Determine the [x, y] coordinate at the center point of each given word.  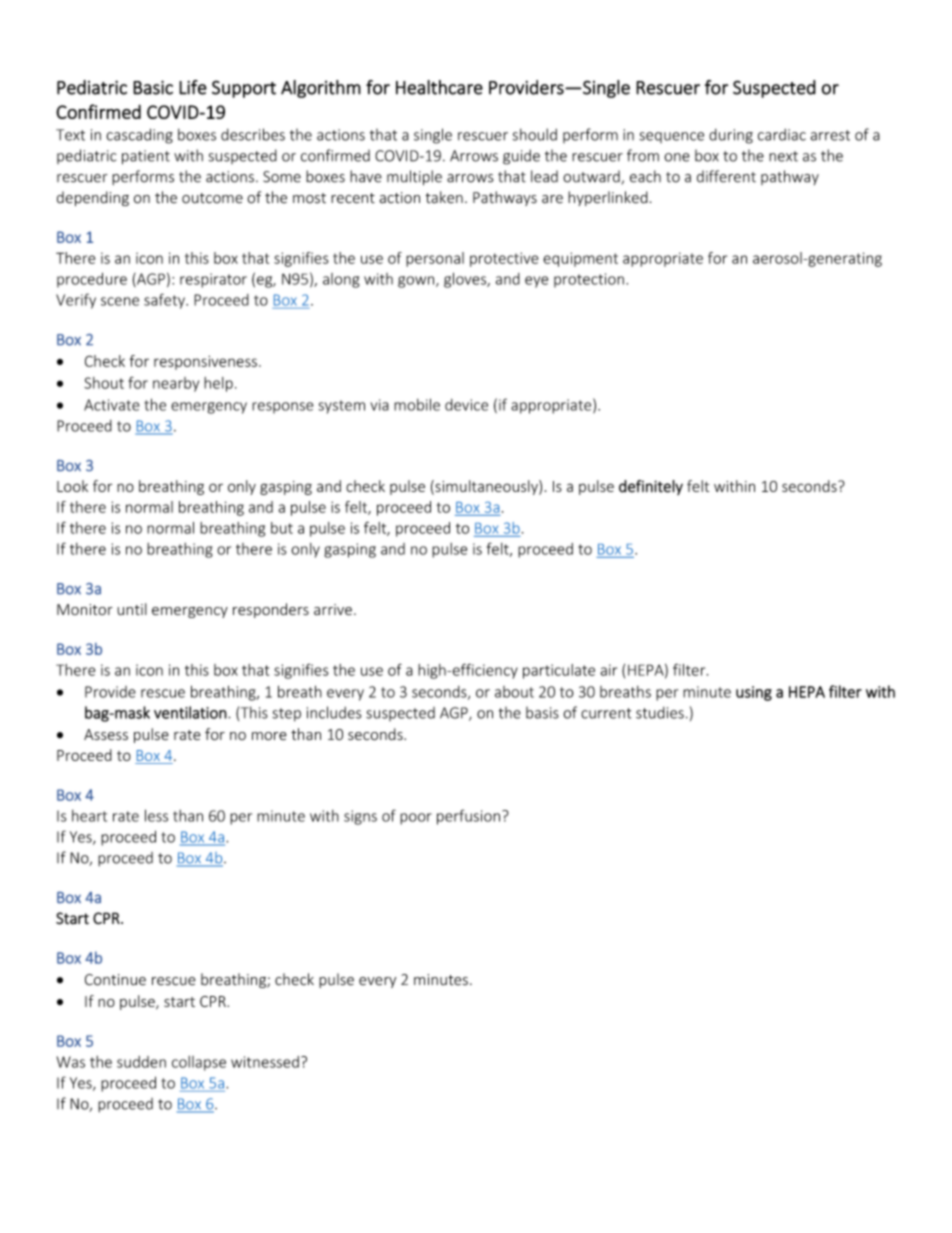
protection [589, 280]
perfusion [468, 817]
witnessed [265, 1062]
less [156, 815]
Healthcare [439, 87]
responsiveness [205, 362]
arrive [333, 609]
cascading [139, 136]
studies [660, 713]
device [466, 405]
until [132, 609]
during [731, 136]
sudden [141, 1062]
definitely [651, 487]
